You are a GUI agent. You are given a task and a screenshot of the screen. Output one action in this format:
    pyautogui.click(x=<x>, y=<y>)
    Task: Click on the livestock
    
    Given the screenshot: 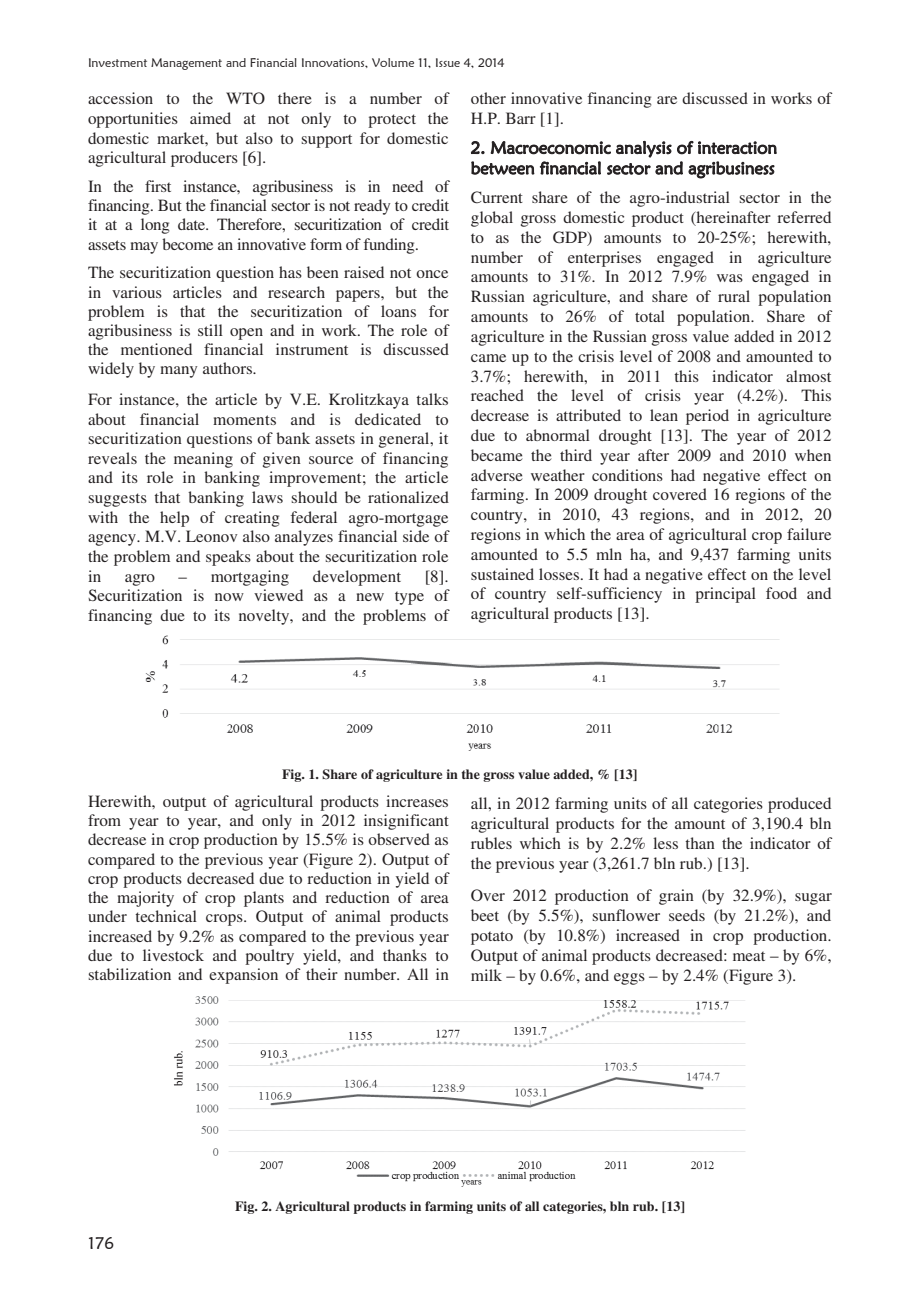 What is the action you would take?
    pyautogui.click(x=173, y=955)
